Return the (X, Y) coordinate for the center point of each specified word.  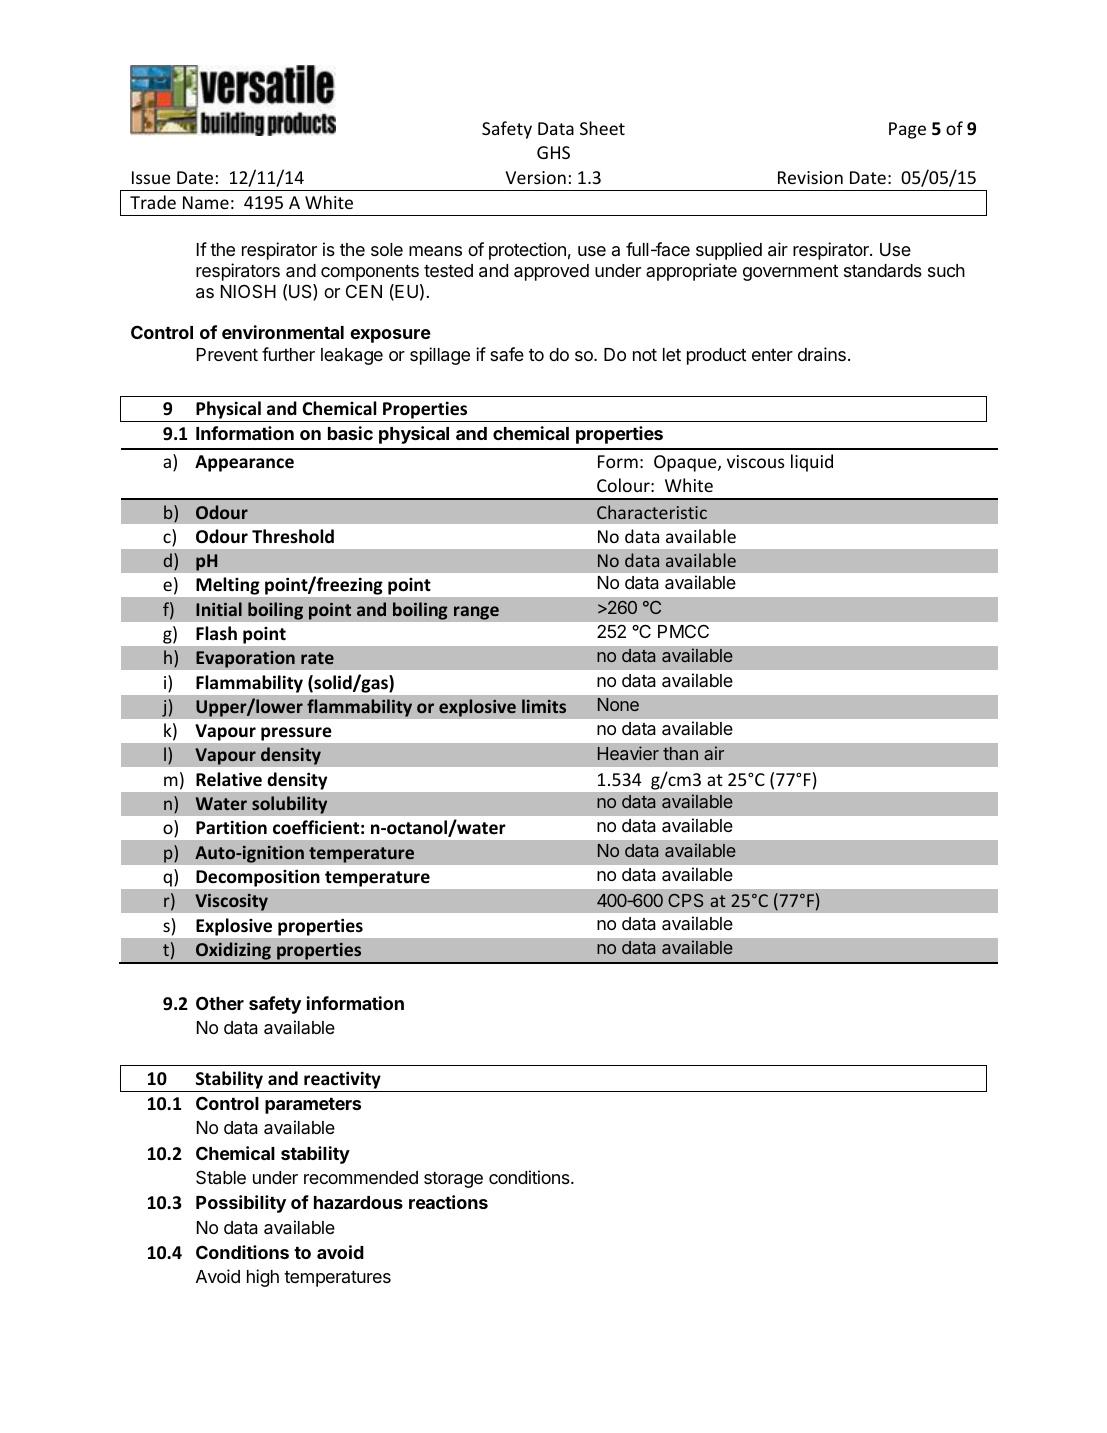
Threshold (293, 536)
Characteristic (652, 512)
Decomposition (257, 878)
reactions (448, 1202)
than (680, 753)
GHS (553, 152)
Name (206, 202)
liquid (812, 463)
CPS (685, 900)
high (263, 1278)
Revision (810, 177)
